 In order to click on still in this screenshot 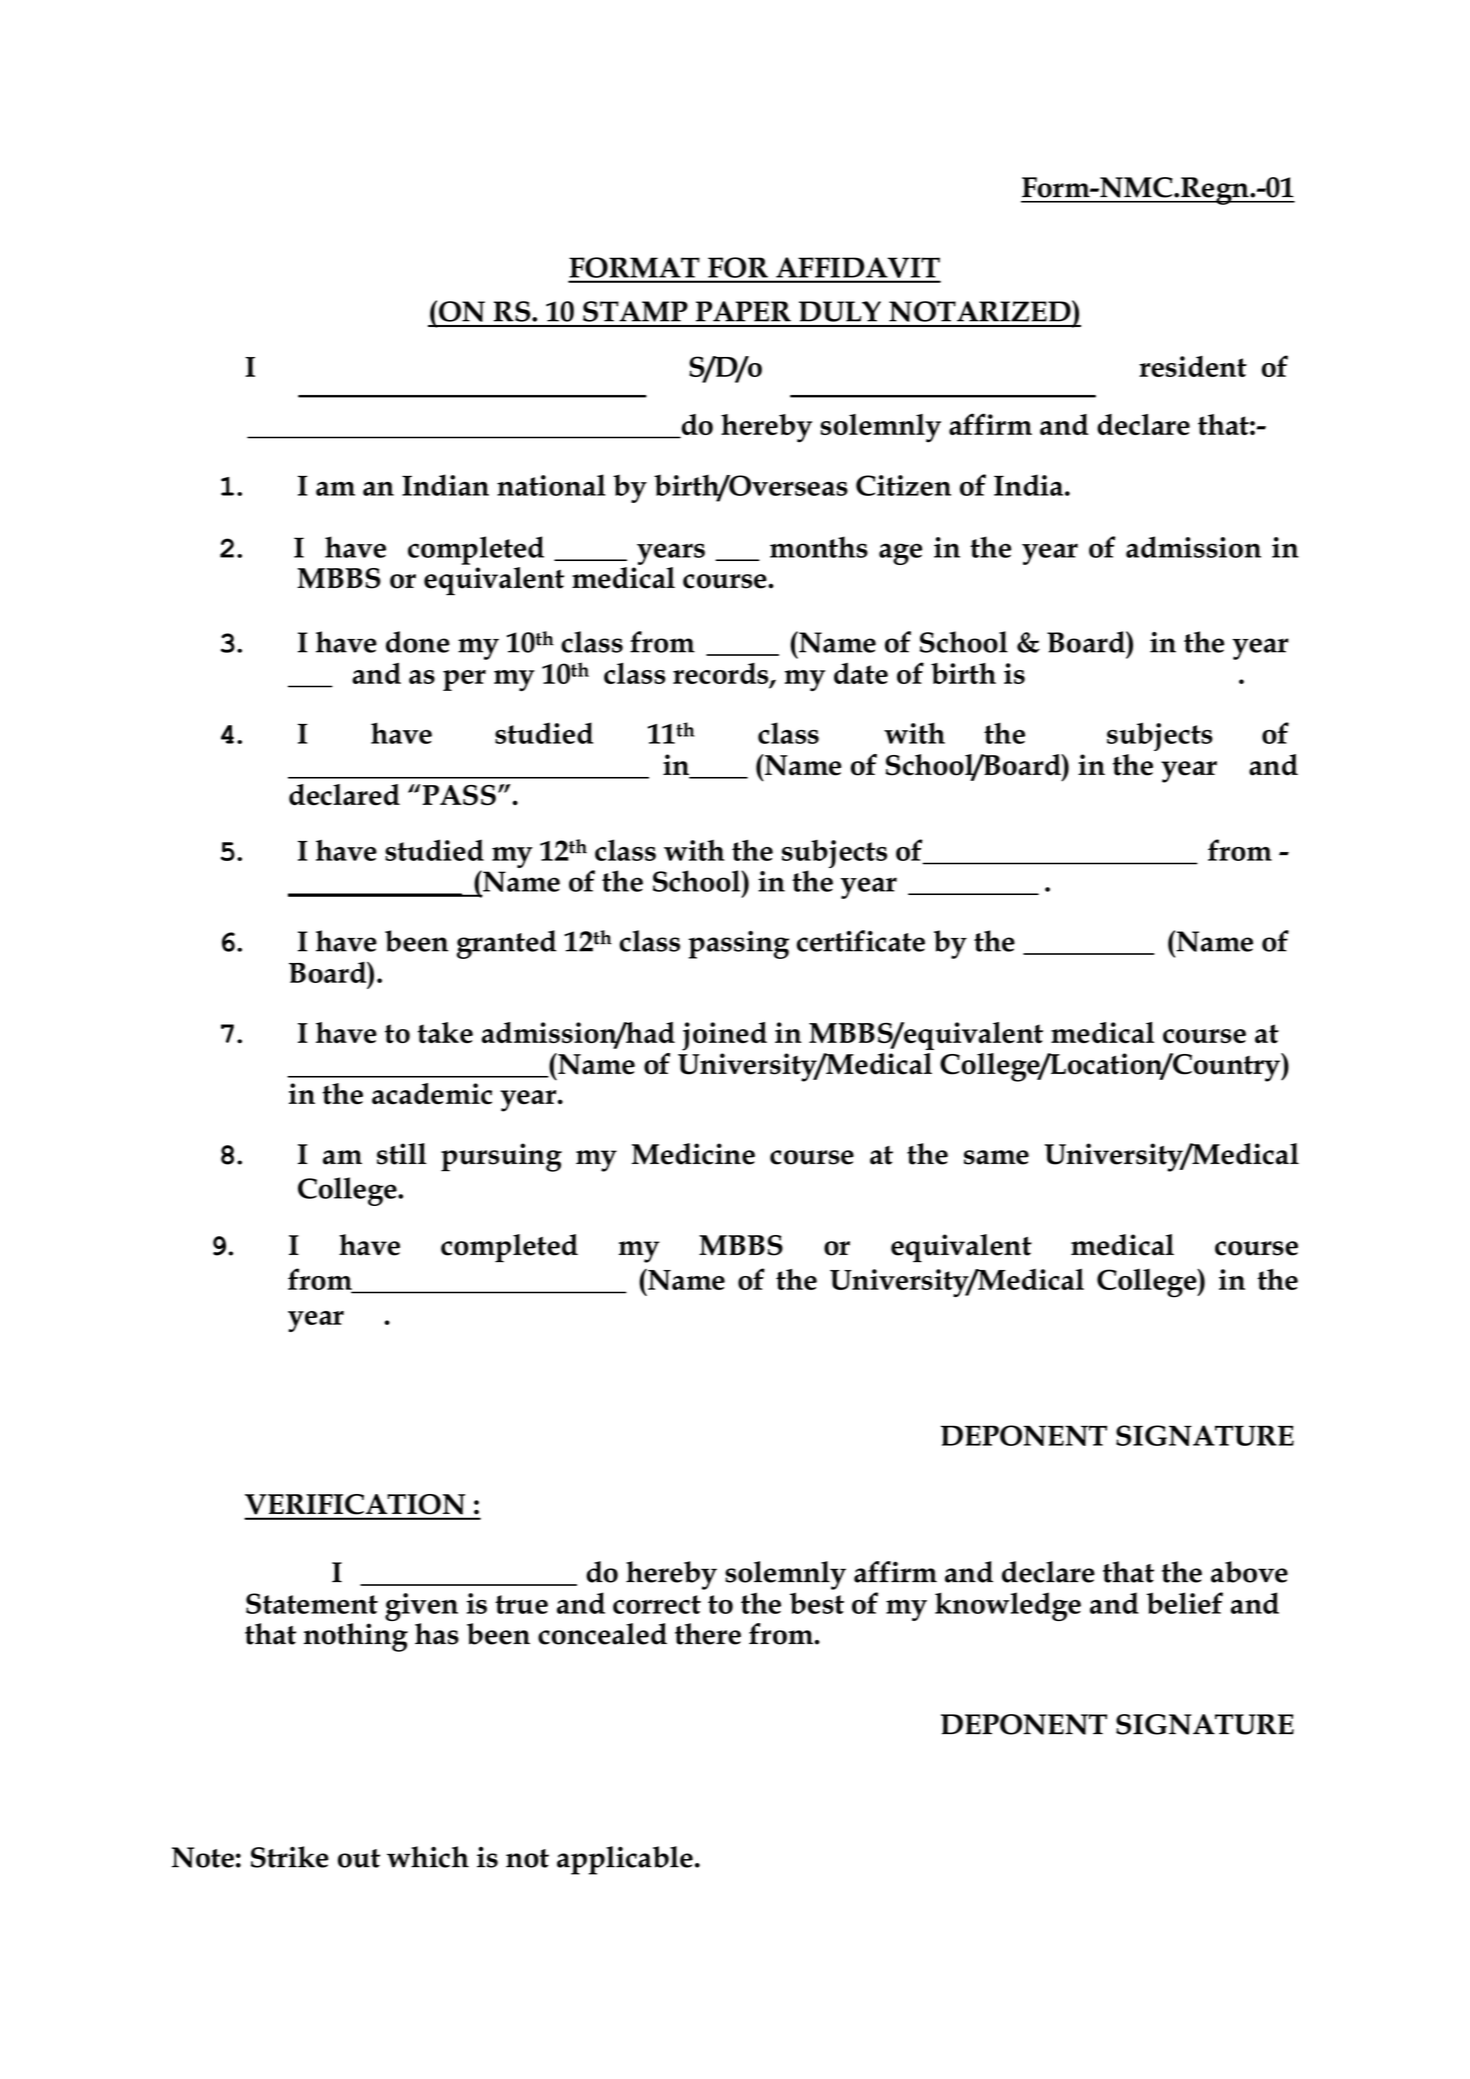, I will do `click(401, 1154)`.
